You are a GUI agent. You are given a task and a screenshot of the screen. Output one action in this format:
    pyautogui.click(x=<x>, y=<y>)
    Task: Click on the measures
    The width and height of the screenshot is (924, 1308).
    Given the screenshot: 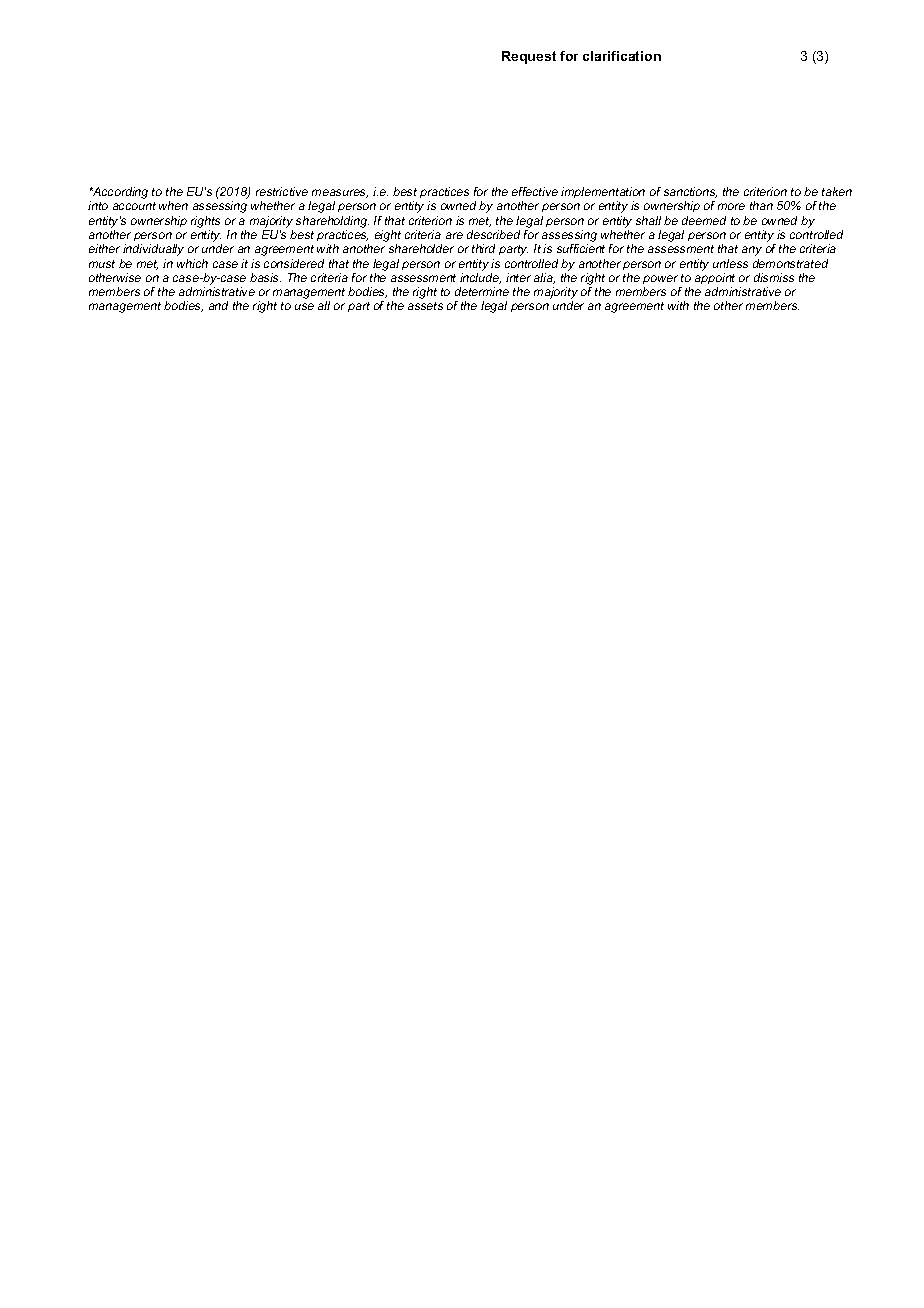 What is the action you would take?
    pyautogui.click(x=340, y=193)
